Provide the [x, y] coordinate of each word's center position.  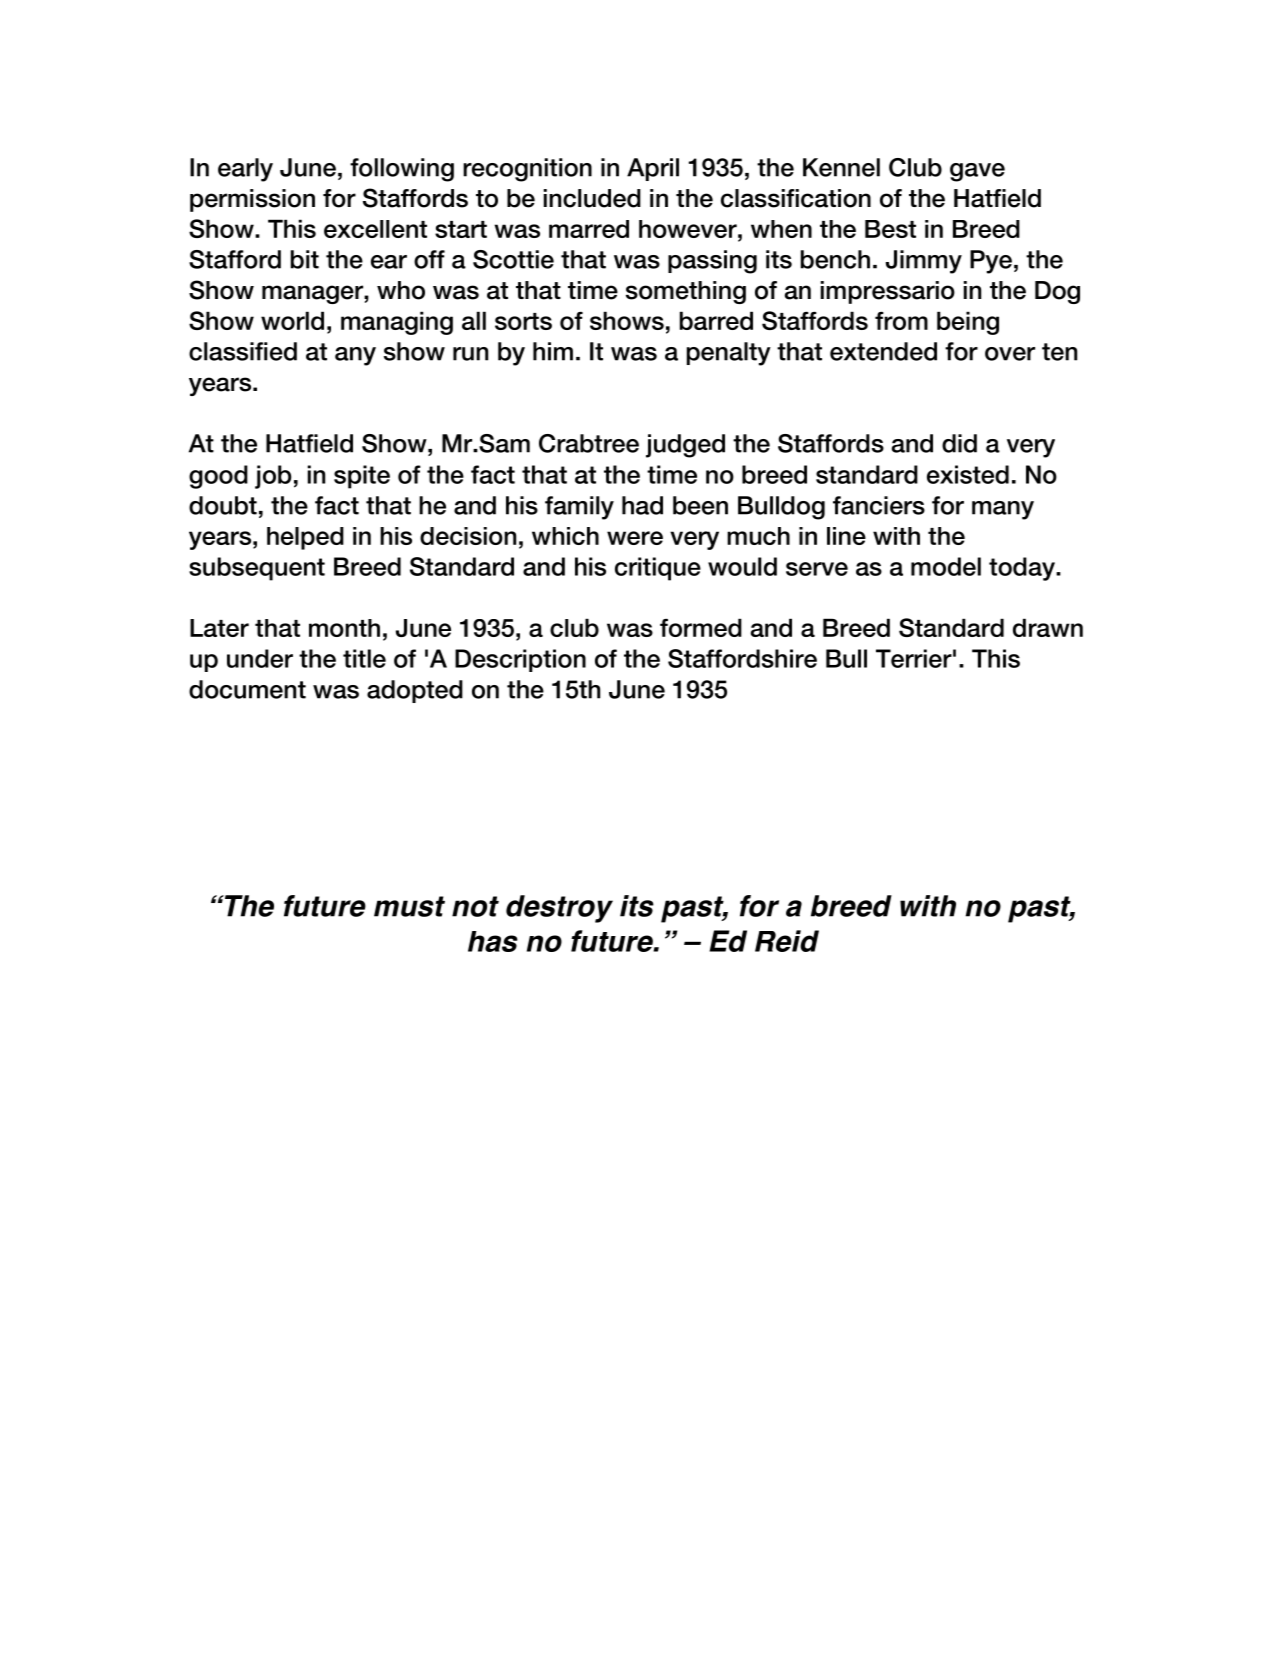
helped [305, 538]
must [409, 906]
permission [252, 200]
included [592, 198]
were [635, 538]
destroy [559, 909]
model [946, 566]
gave [977, 172]
